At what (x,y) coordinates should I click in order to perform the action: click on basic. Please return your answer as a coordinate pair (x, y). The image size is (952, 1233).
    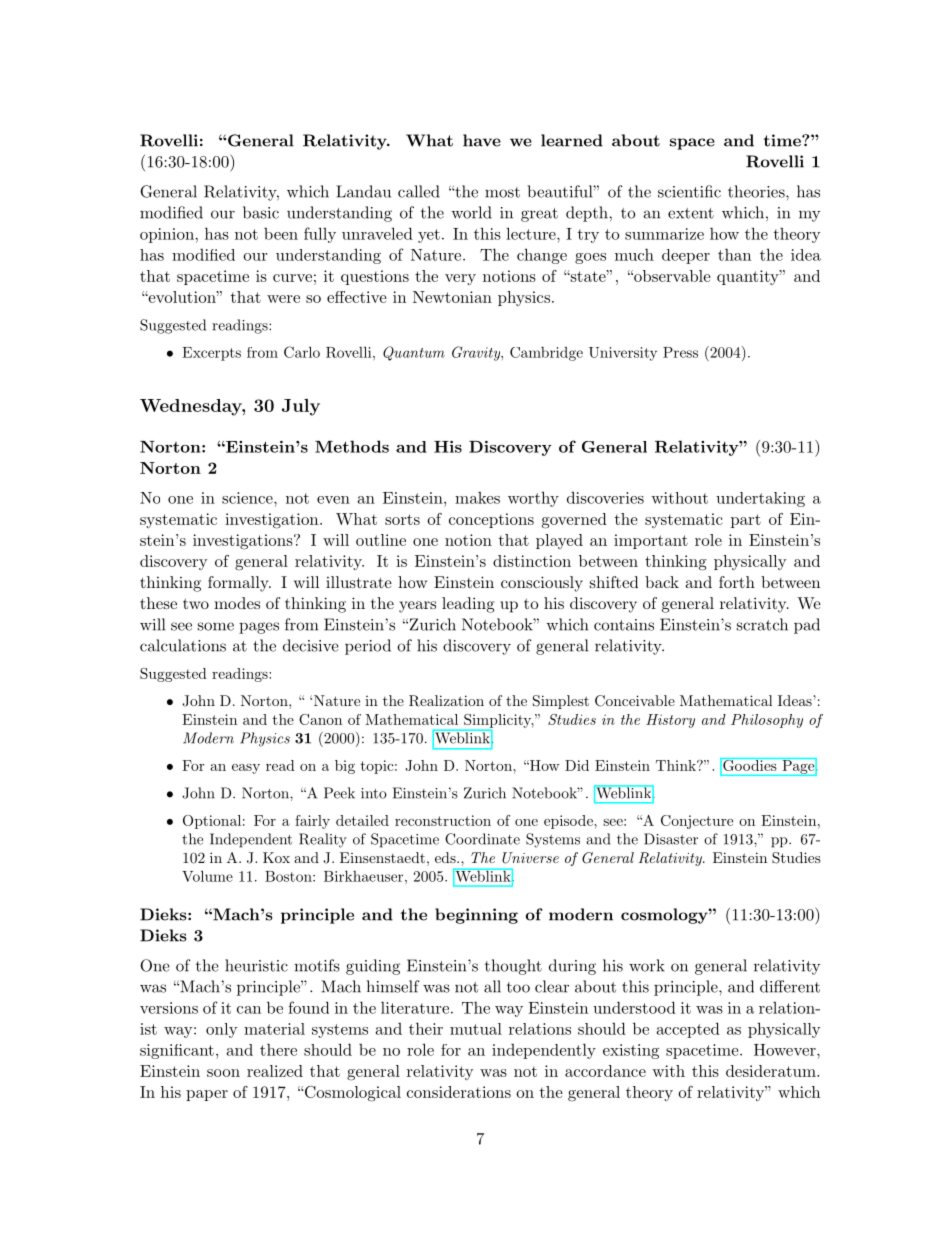
    Looking at the image, I should click on (261, 212).
